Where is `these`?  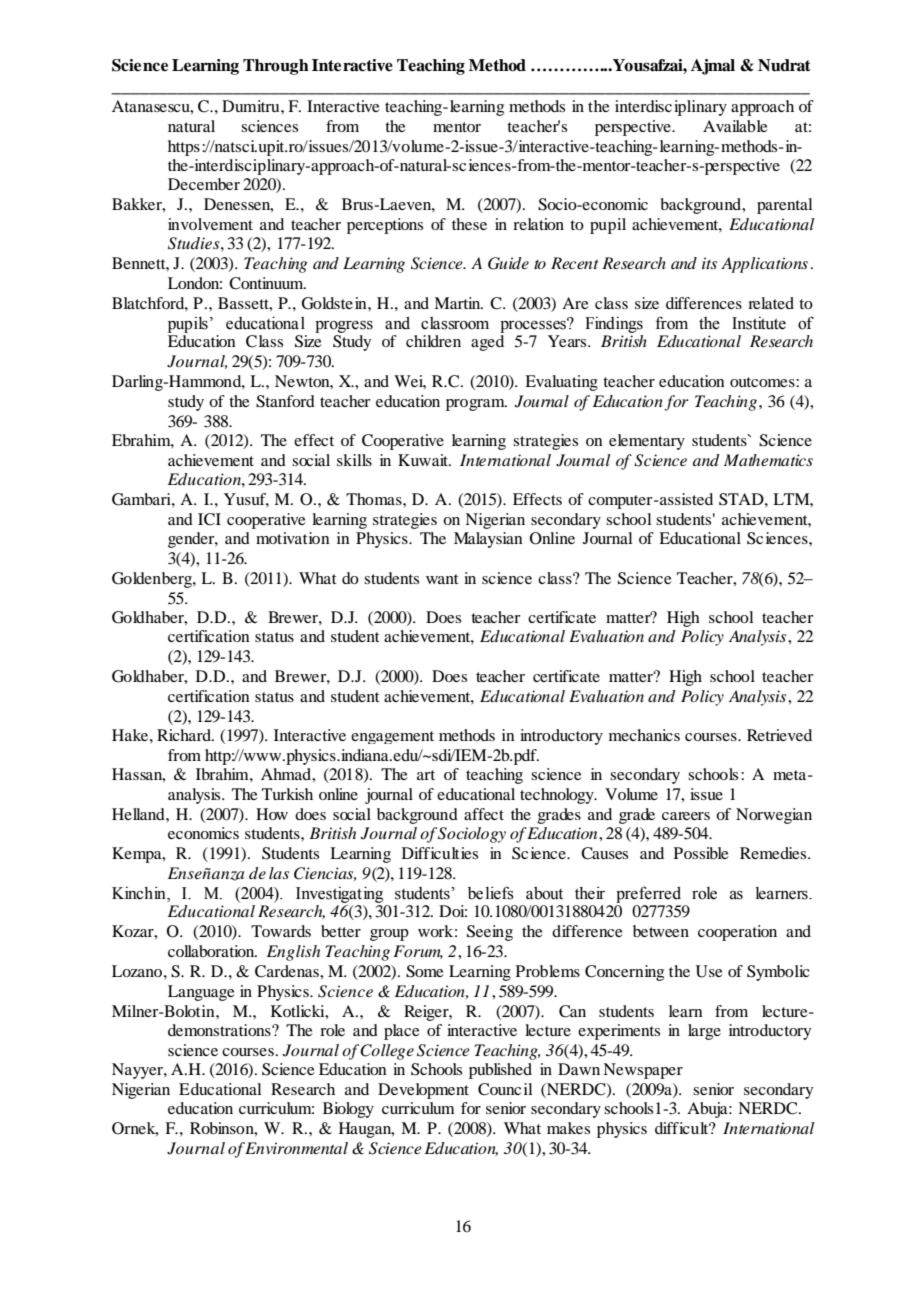 these is located at coordinates (469, 224).
